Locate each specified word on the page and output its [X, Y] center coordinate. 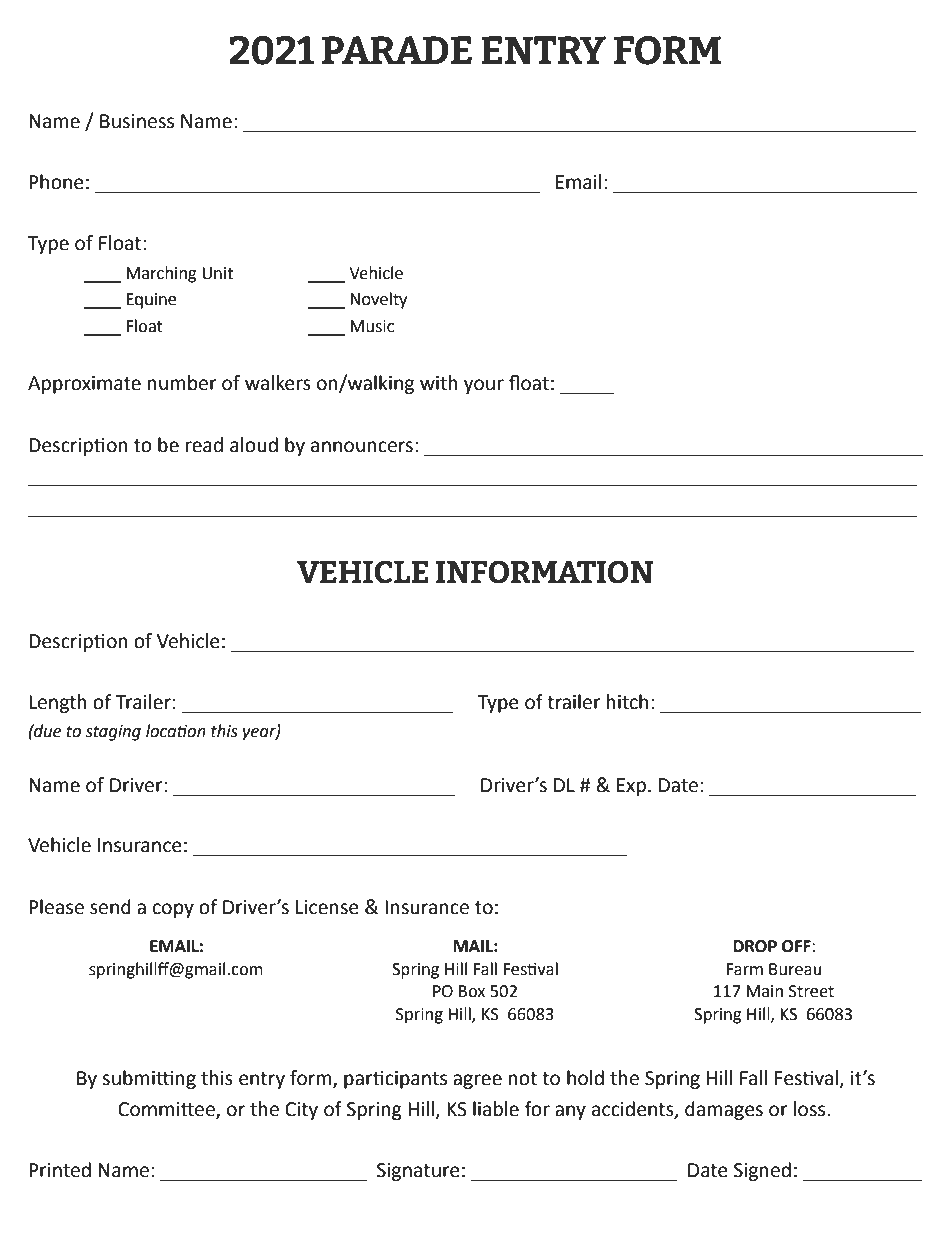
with [439, 383]
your [484, 386]
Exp [631, 787]
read [204, 445]
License [327, 907]
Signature [418, 1172]
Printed [60, 1170]
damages [724, 1110]
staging [113, 733]
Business [137, 121]
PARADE [397, 50]
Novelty [378, 300]
